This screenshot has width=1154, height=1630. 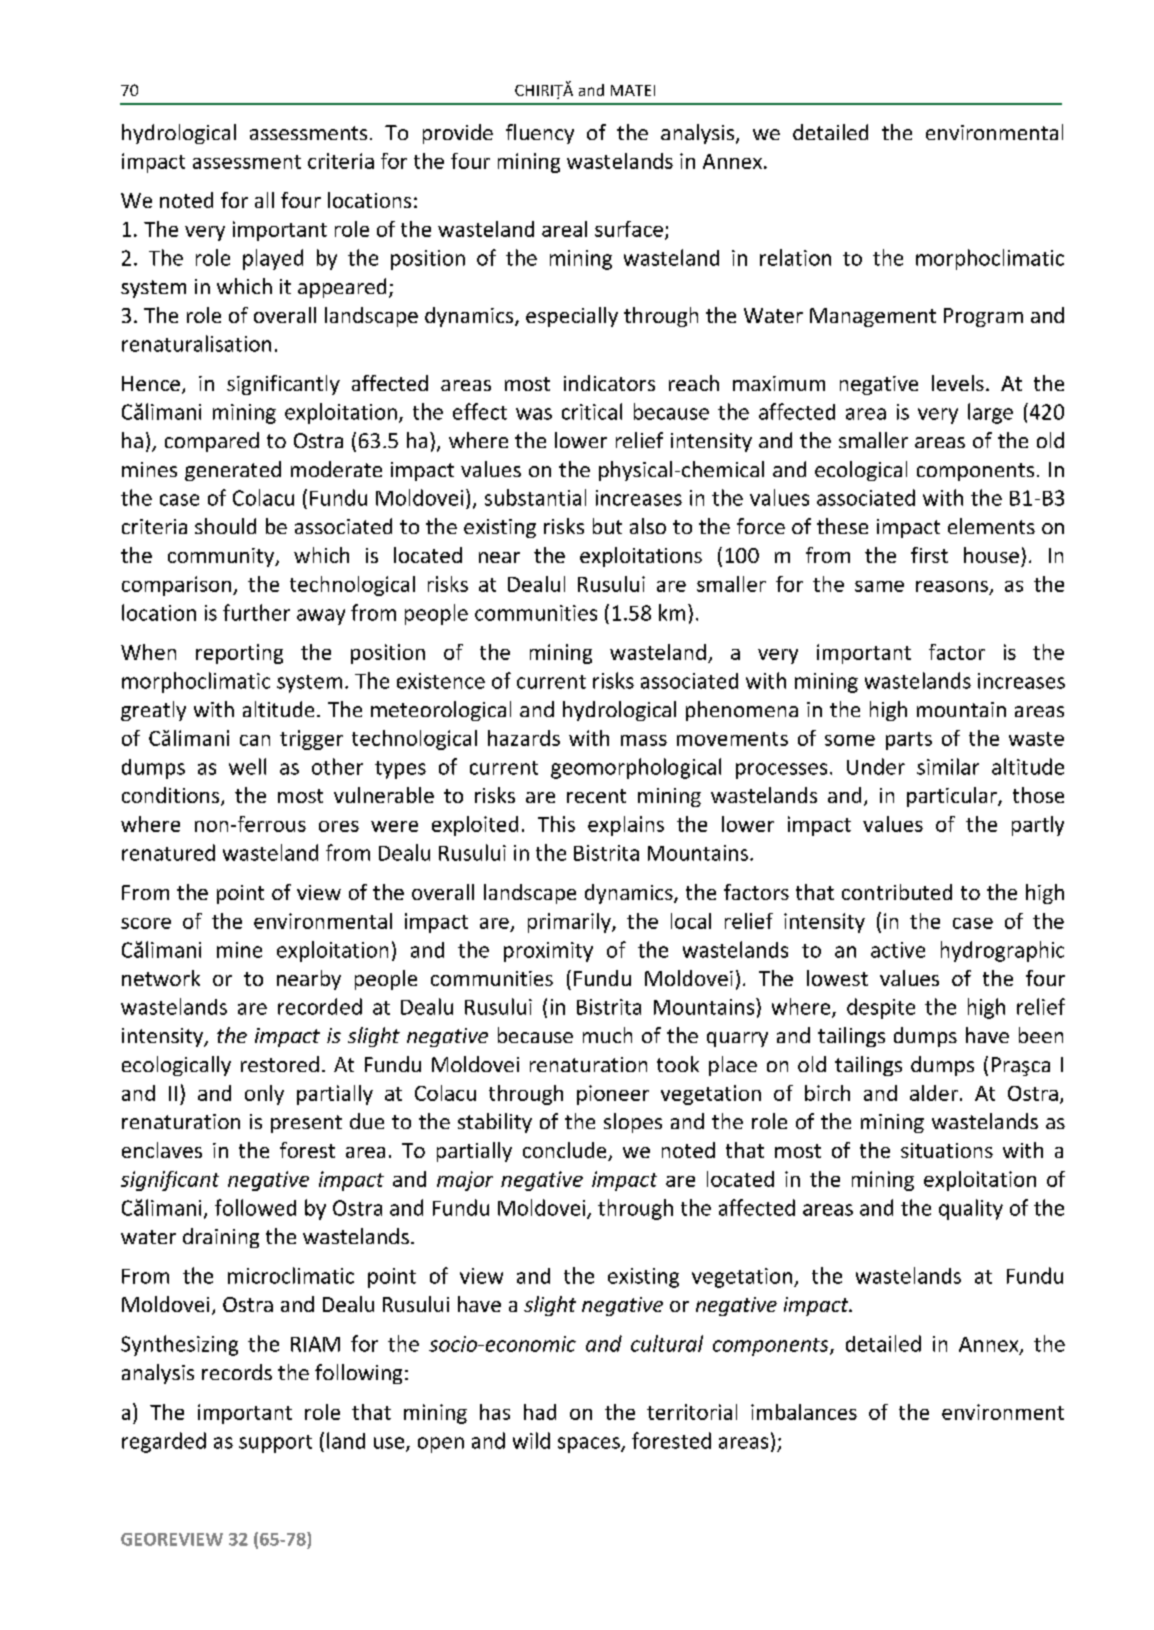 I want to click on well, so click(x=247, y=766).
